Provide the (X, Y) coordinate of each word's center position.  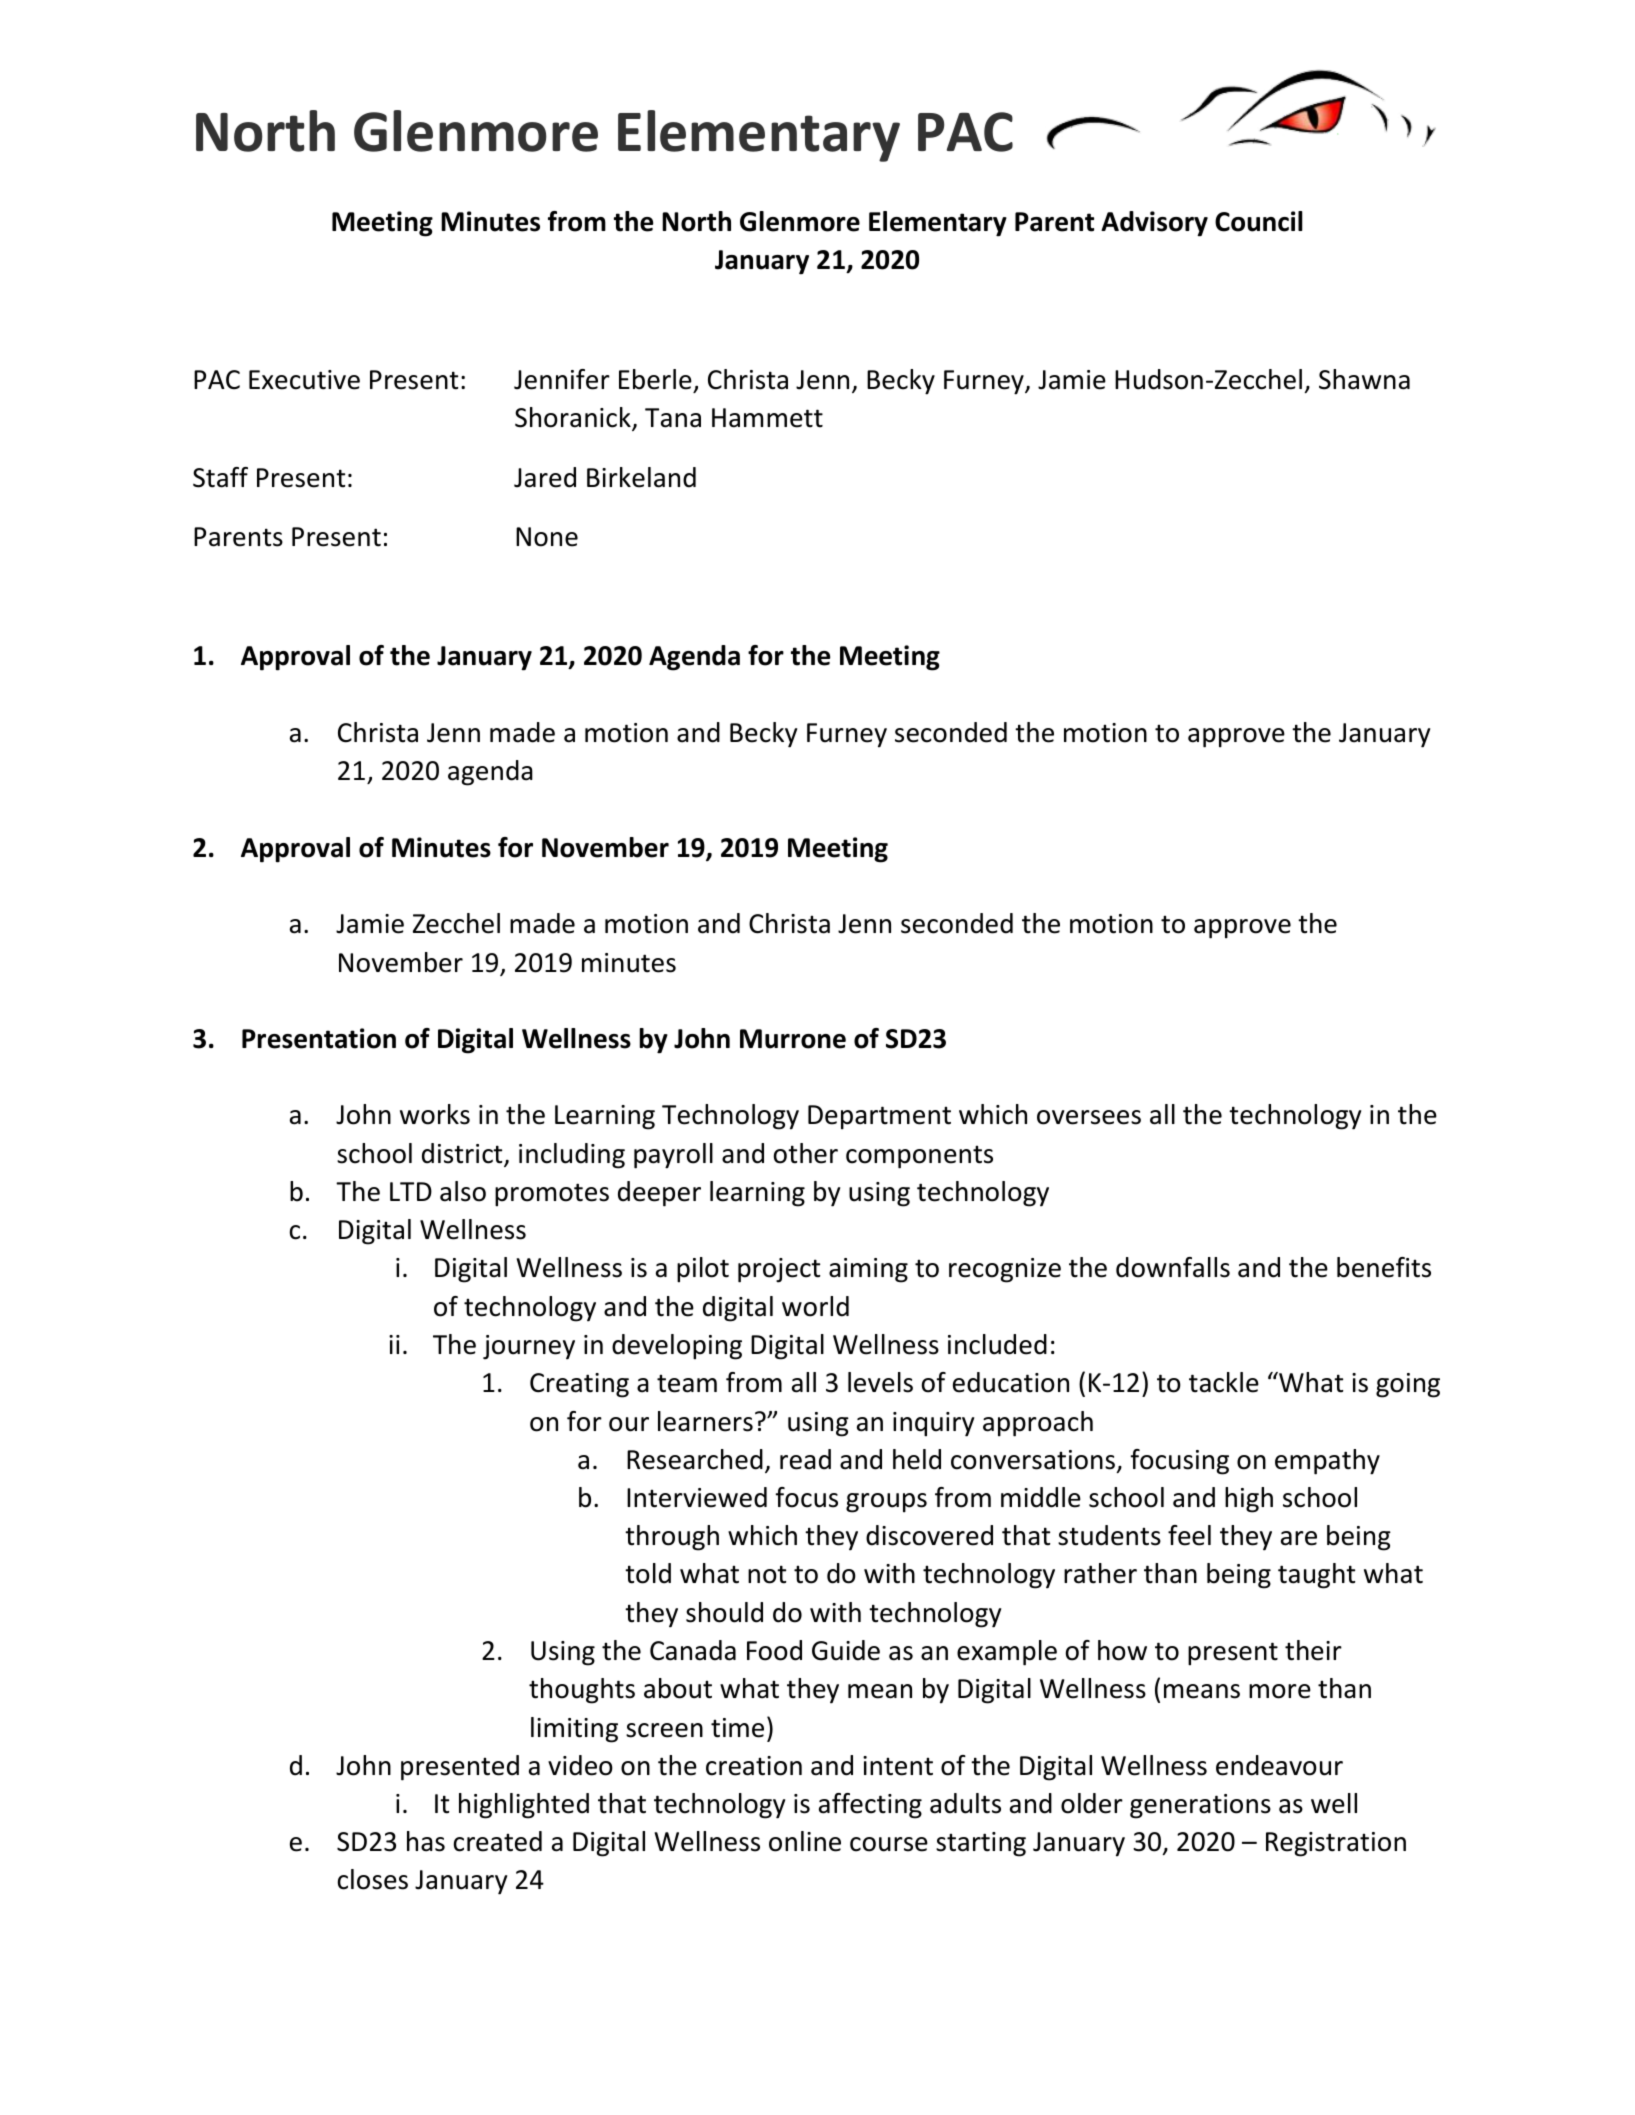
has (426, 1841)
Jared (545, 477)
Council (1259, 221)
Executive (304, 380)
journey (529, 1347)
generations (1200, 1806)
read (805, 1459)
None (547, 537)
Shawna (1364, 379)
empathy (1327, 1462)
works (435, 1114)
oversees (1089, 1117)
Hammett (767, 418)
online (805, 1841)
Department (879, 1117)
